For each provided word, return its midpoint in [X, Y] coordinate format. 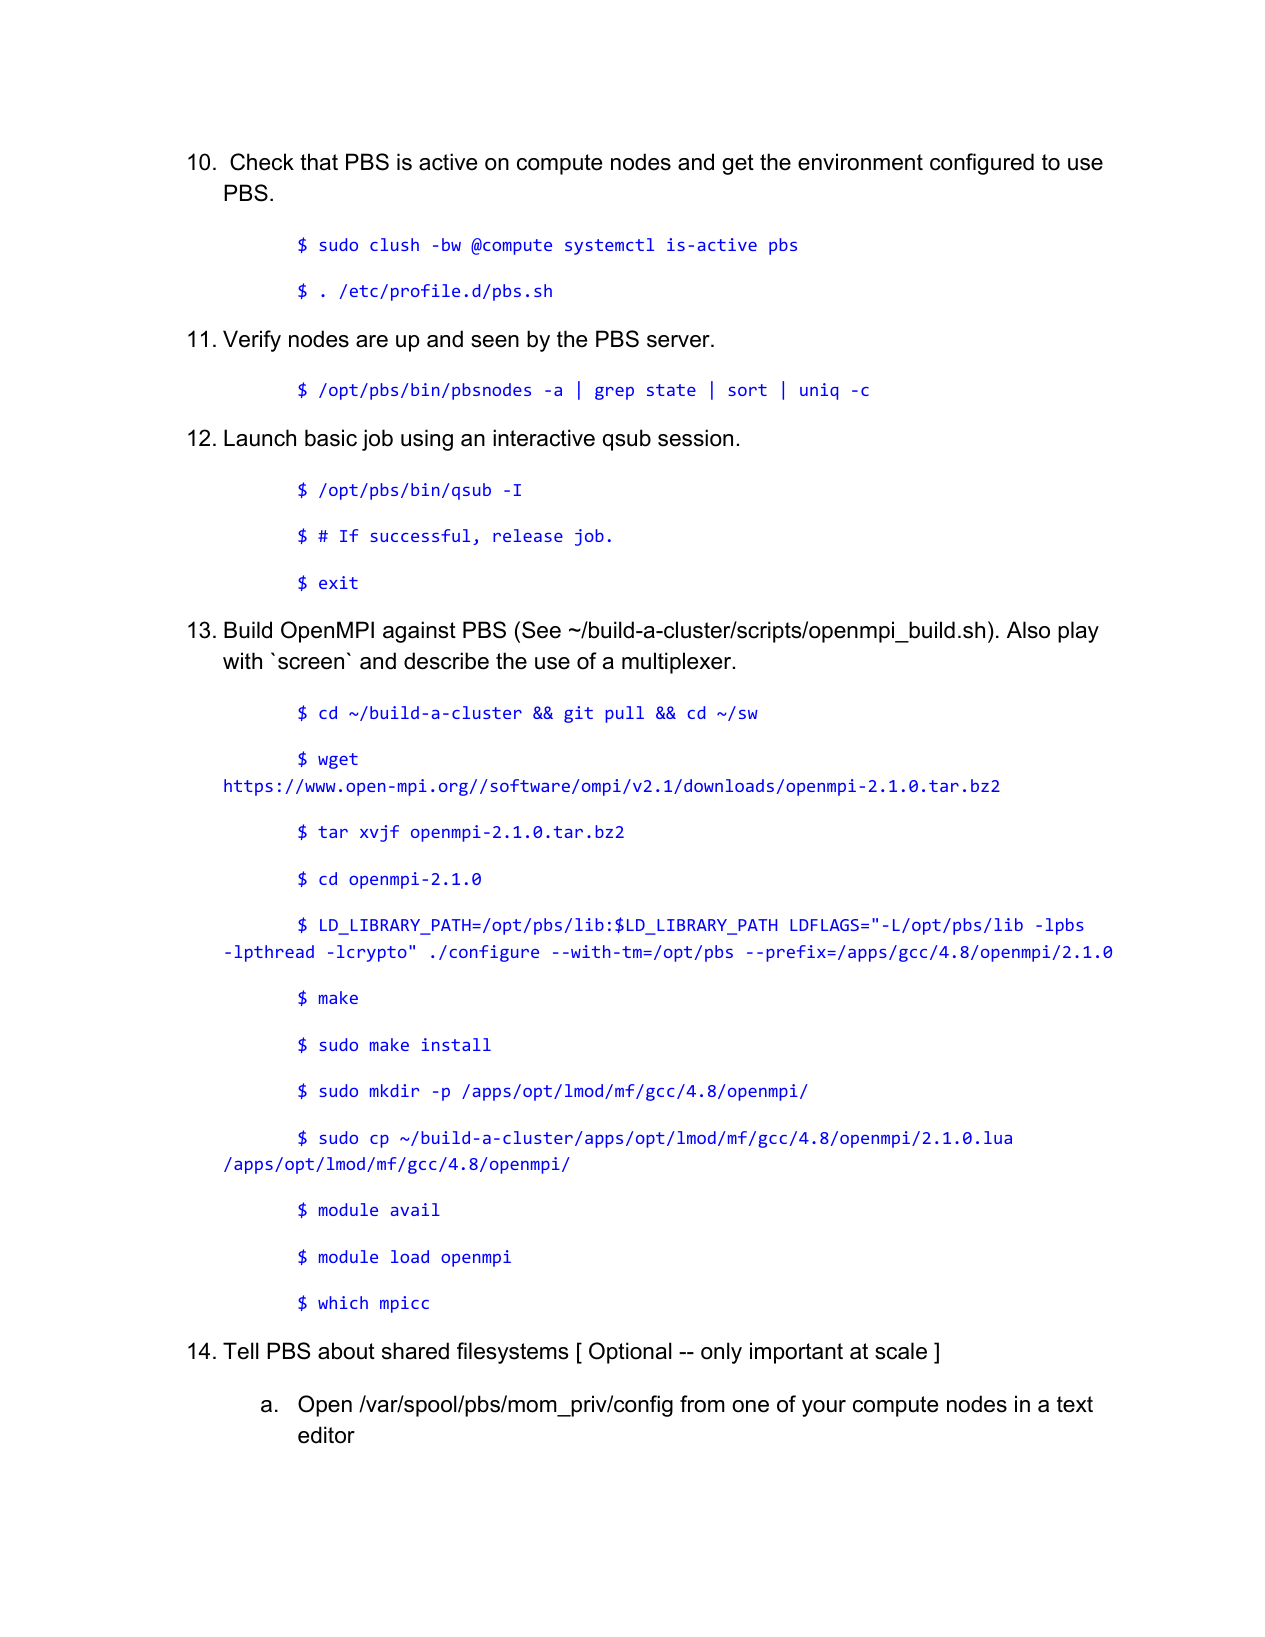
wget [338, 761]
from [702, 1404]
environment [860, 162]
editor [326, 1435]
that [319, 162]
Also [1028, 630]
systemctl [609, 246]
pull [624, 714]
